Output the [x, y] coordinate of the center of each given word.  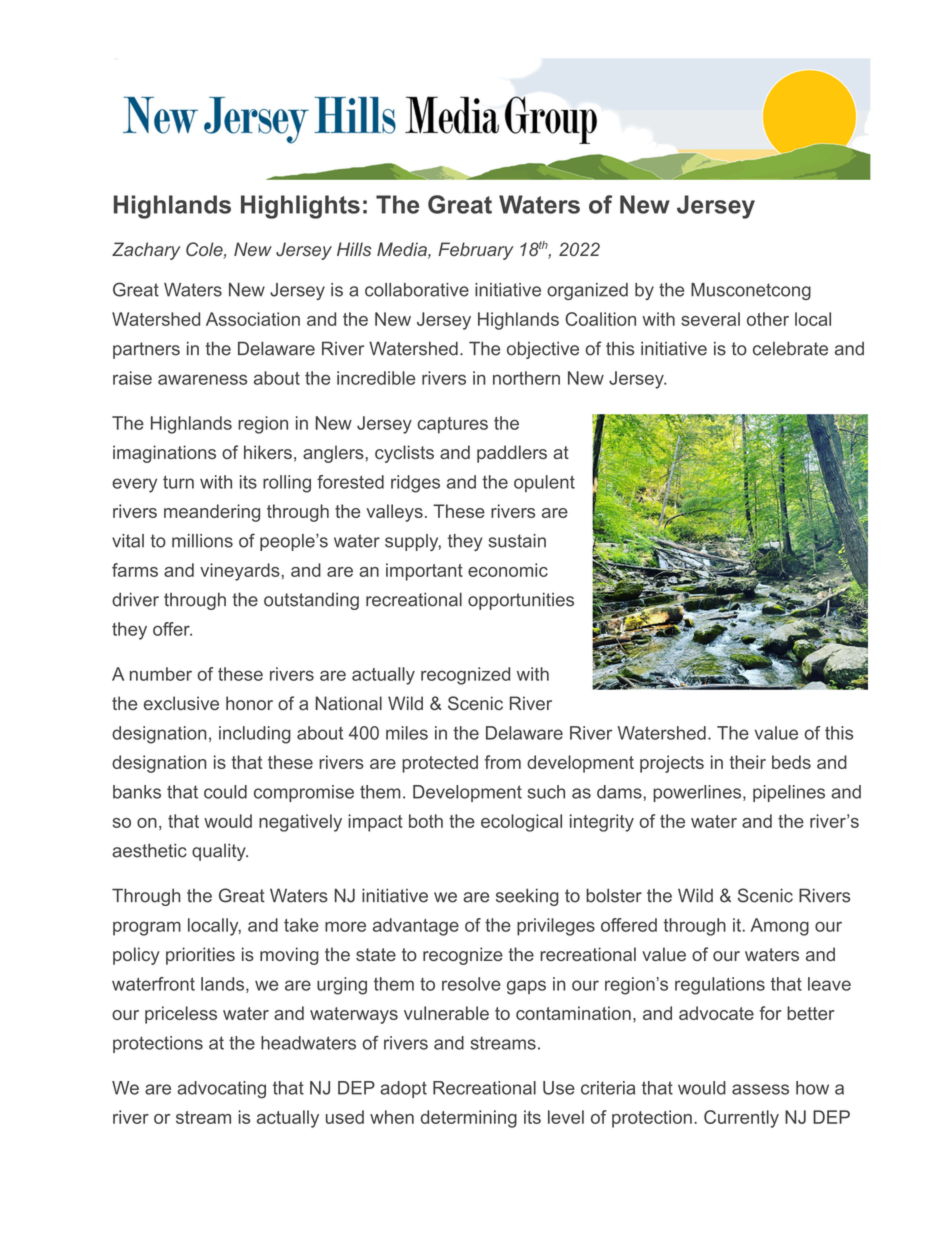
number [161, 674]
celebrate [790, 348]
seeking [527, 897]
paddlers [512, 454]
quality [220, 852]
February [476, 251]
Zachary [146, 251]
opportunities [521, 601]
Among [780, 927]
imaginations [164, 454]
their [747, 762]
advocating [221, 1090]
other [768, 319]
